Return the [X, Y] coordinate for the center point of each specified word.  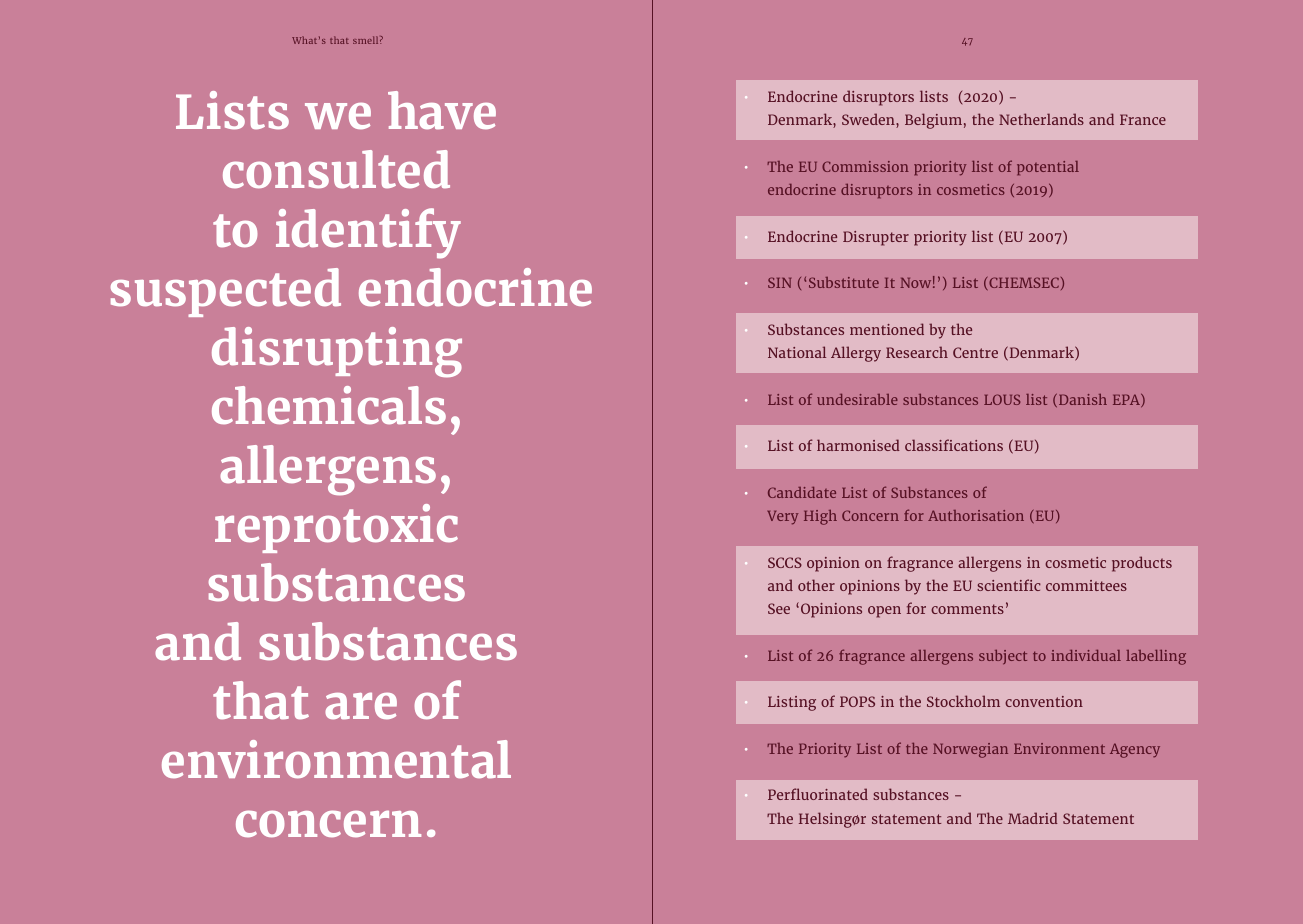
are [361, 705]
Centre [975, 352]
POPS [857, 701]
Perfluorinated [818, 794]
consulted [336, 169]
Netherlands [1041, 119]
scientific [1009, 585]
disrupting [337, 352]
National [797, 352]
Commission [865, 166]
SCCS [785, 562]
